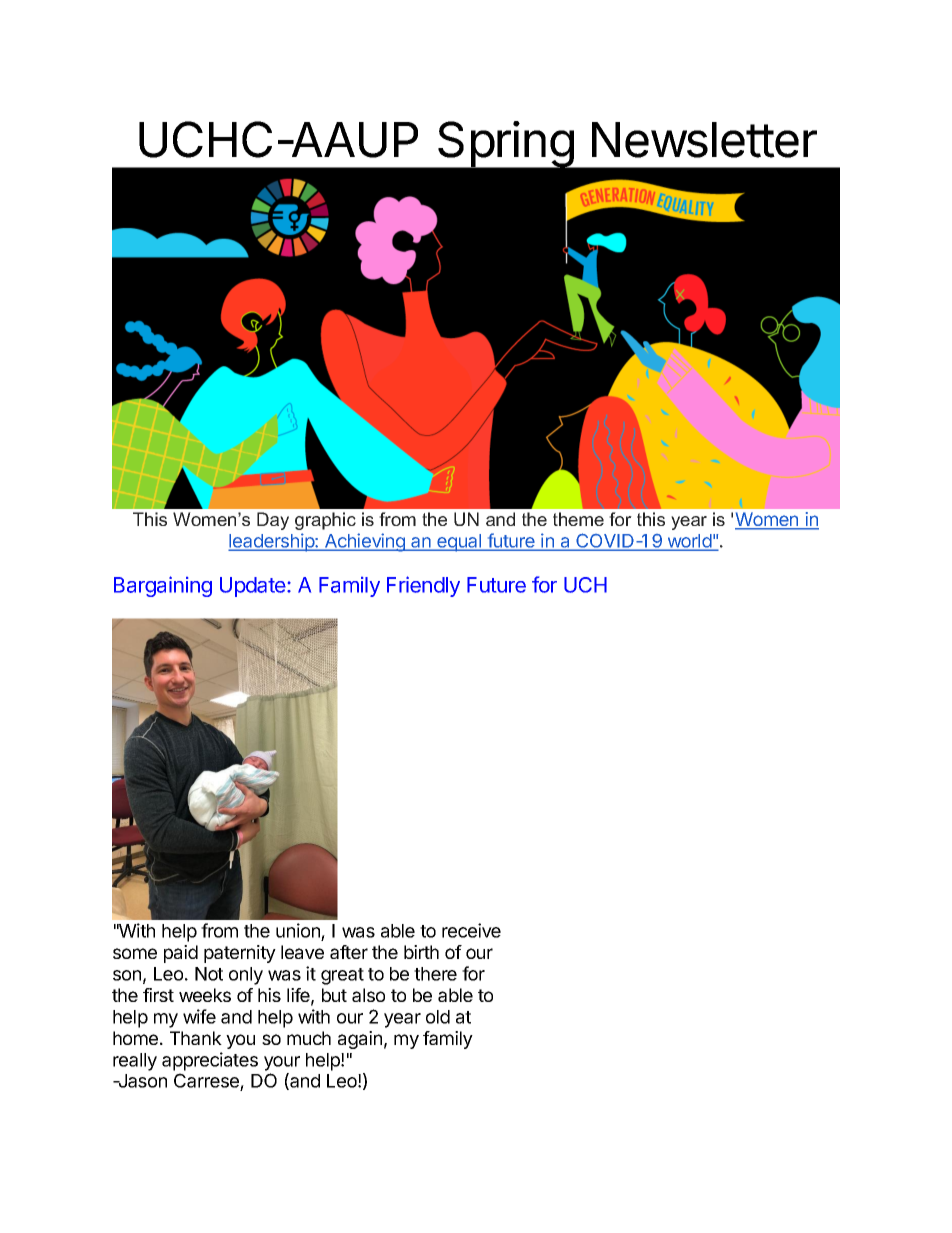  I want to click on Achieving, so click(365, 542).
